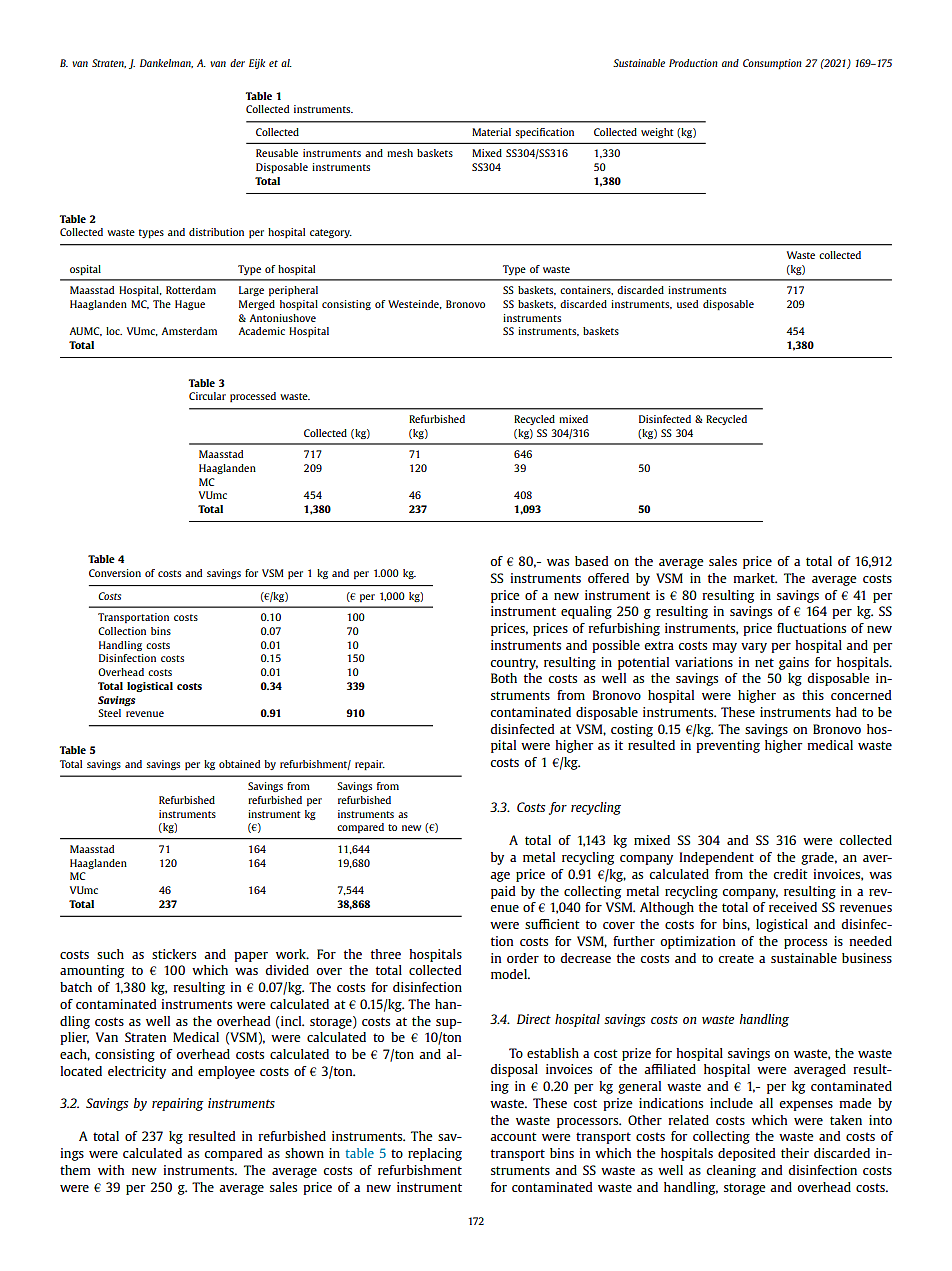 The width and height of the image is (952, 1271). What do you see at coordinates (261, 331) in the image?
I see `Academic` at bounding box center [261, 331].
